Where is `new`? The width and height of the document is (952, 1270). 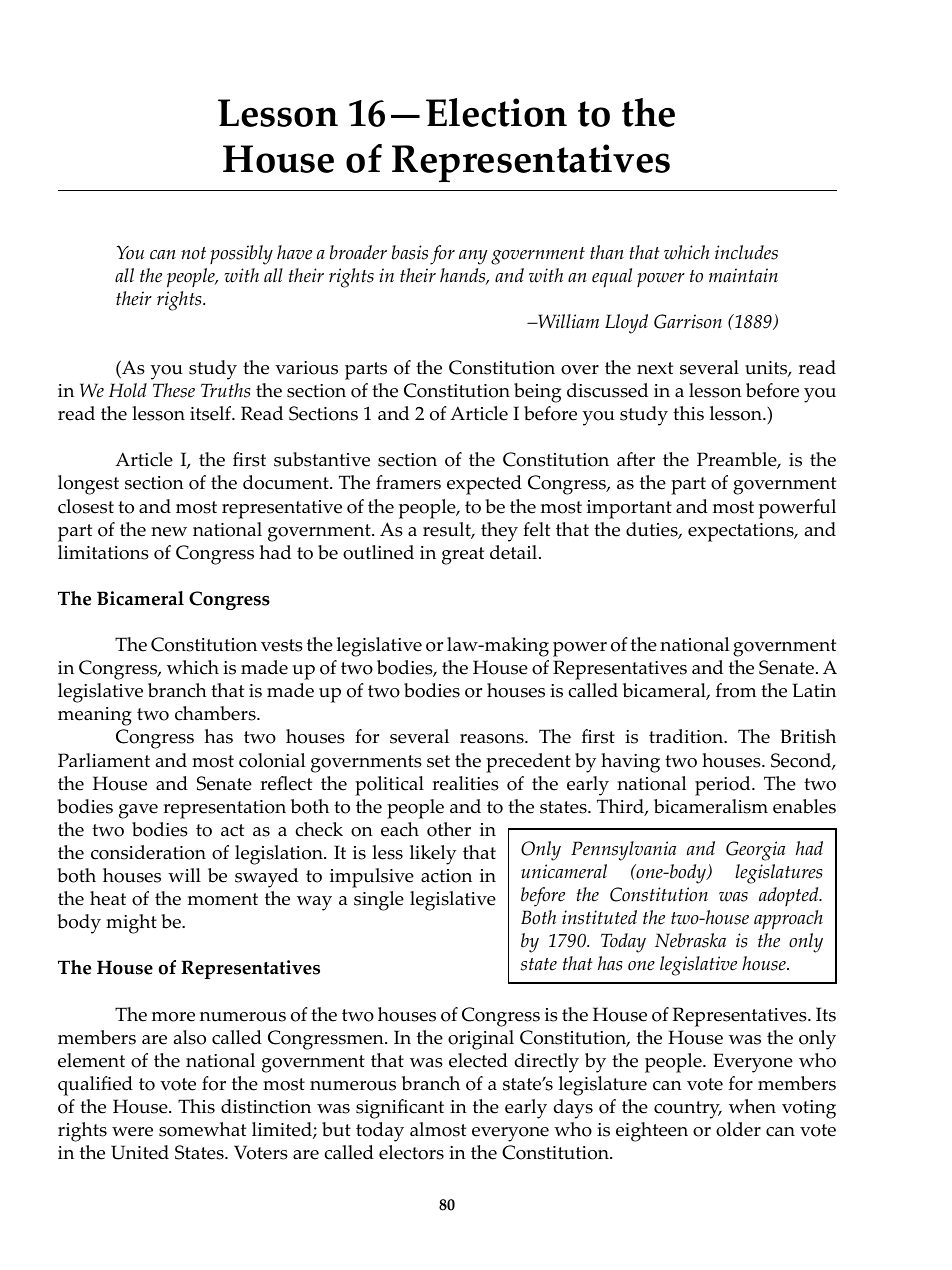 new is located at coordinates (169, 532).
